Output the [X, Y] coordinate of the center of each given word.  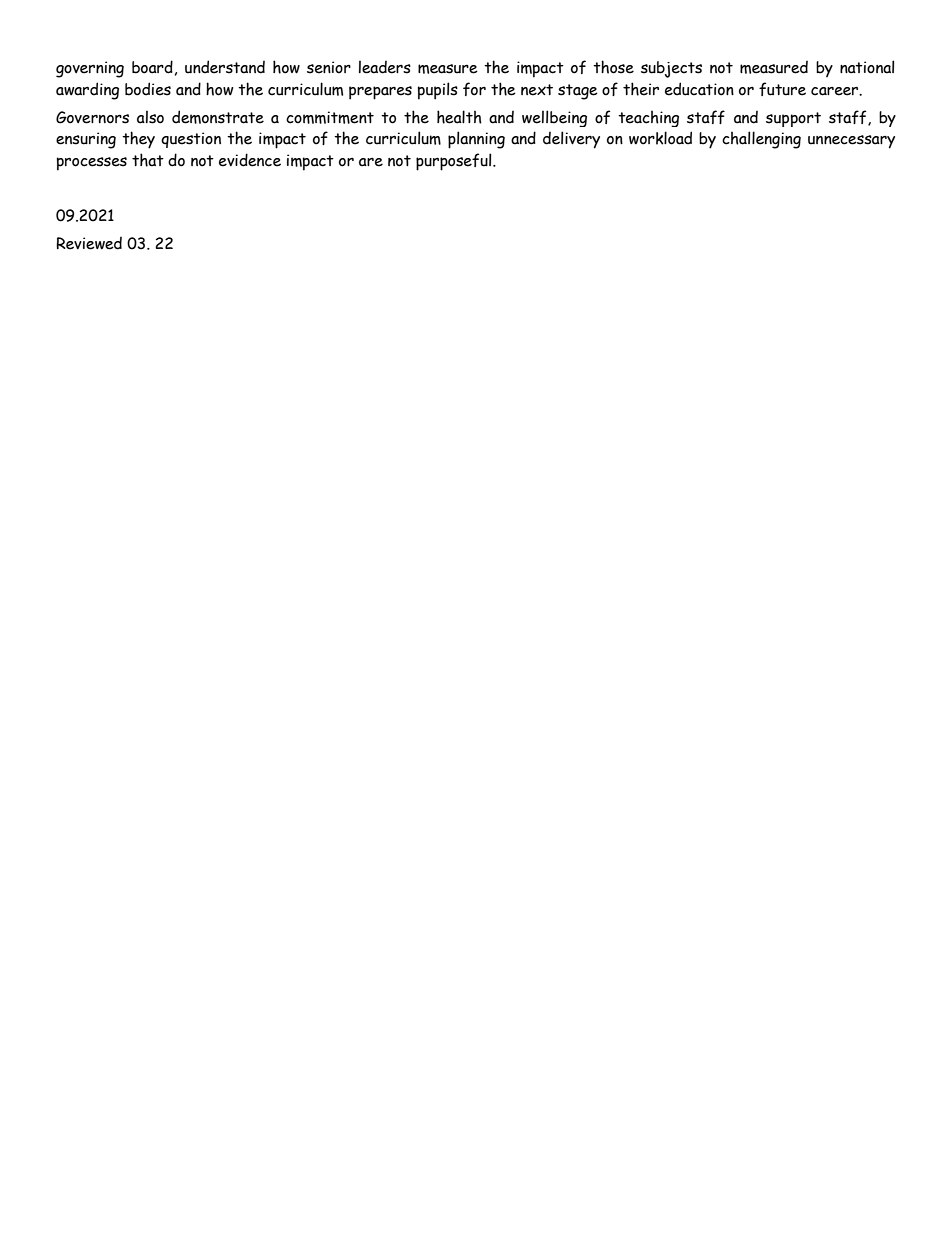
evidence [250, 160]
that [148, 160]
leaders [385, 67]
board [152, 67]
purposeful [455, 162]
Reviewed [89, 243]
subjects [671, 69]
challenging [761, 140]
